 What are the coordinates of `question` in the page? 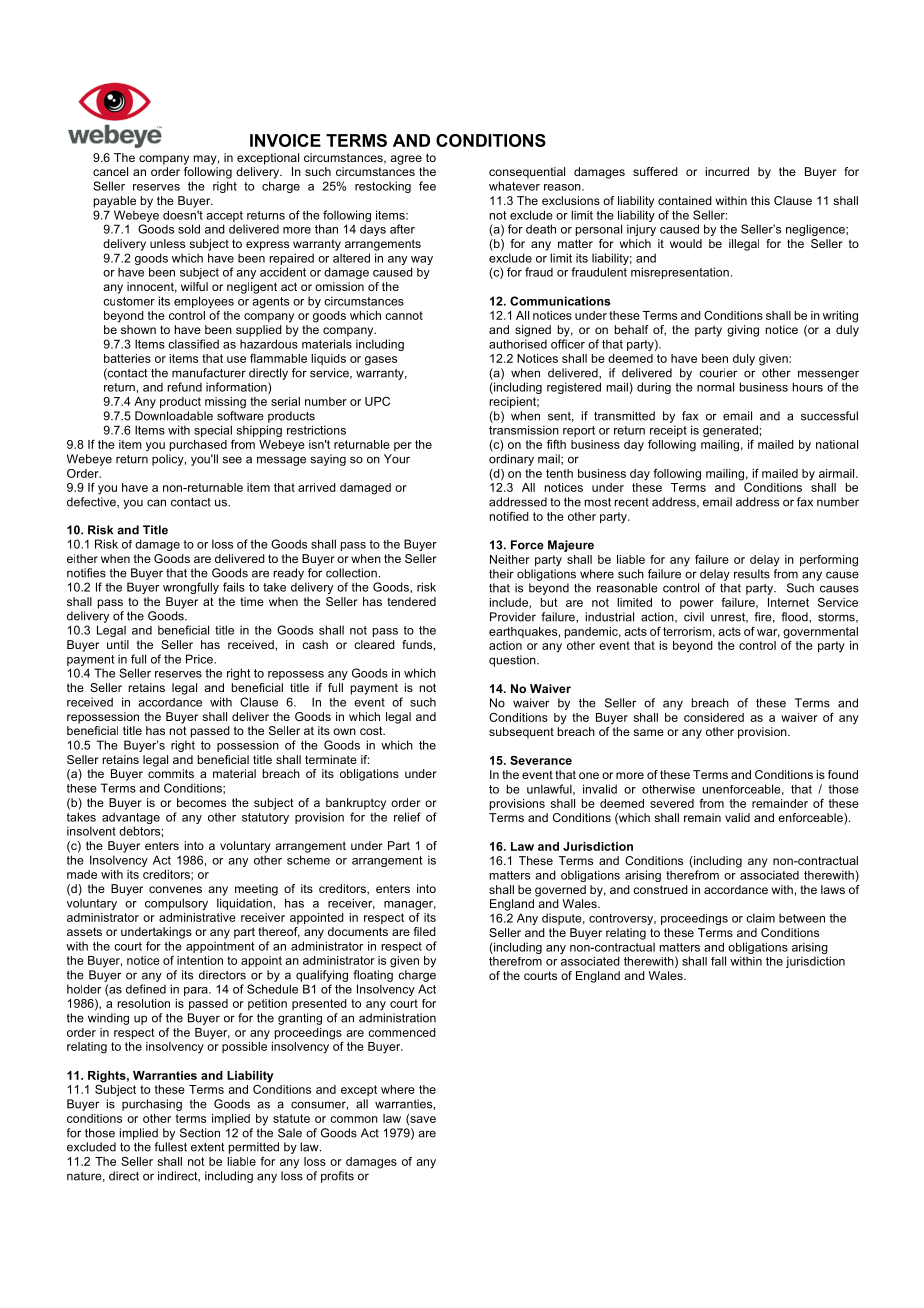 It's located at (513, 661).
